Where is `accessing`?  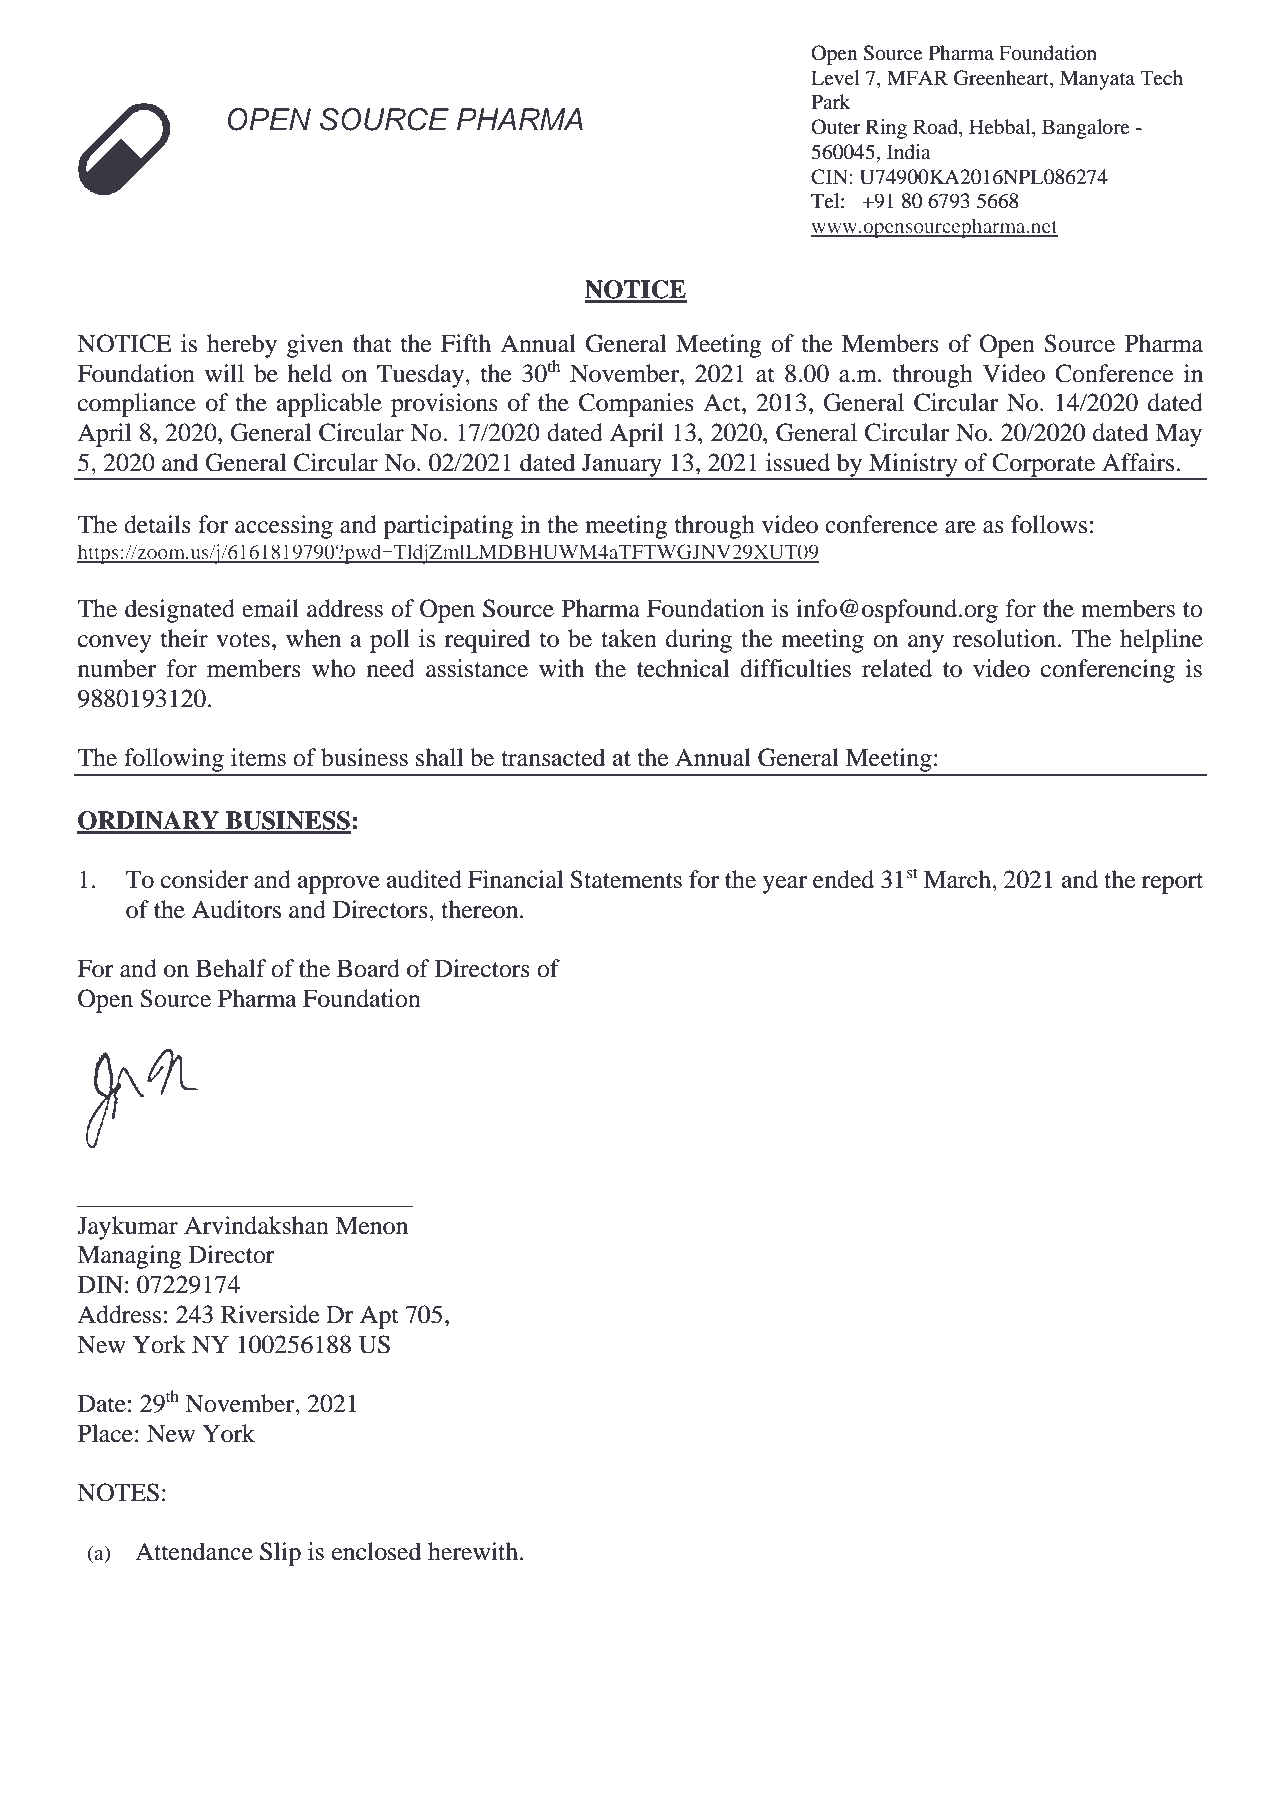 accessing is located at coordinates (284, 527).
